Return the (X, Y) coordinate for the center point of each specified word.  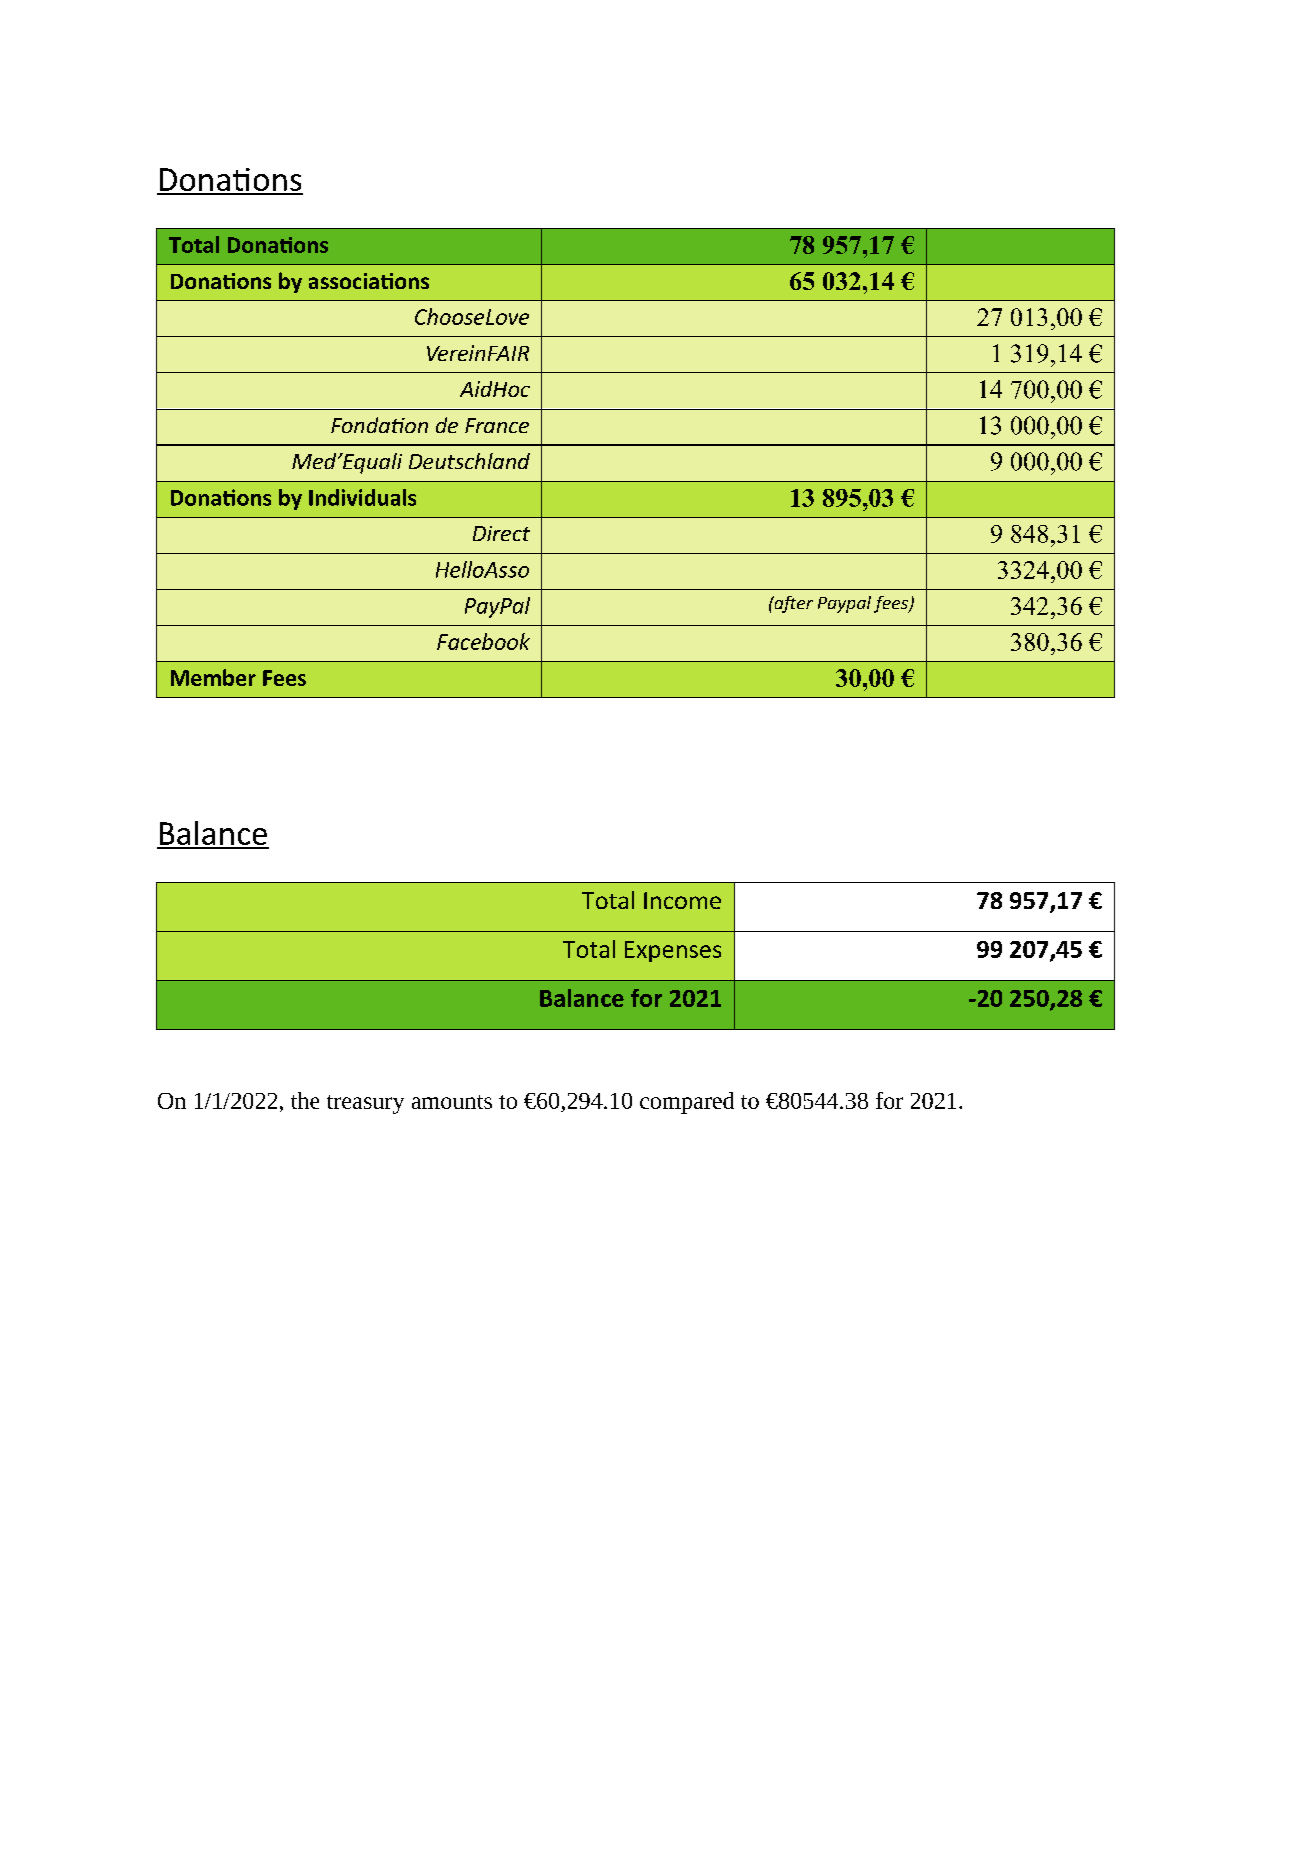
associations (369, 281)
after (792, 604)
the (305, 1100)
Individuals (362, 497)
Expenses (673, 951)
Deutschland (469, 461)
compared (687, 1103)
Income (682, 900)
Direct (501, 533)
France (497, 425)
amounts (452, 1102)
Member (213, 677)
